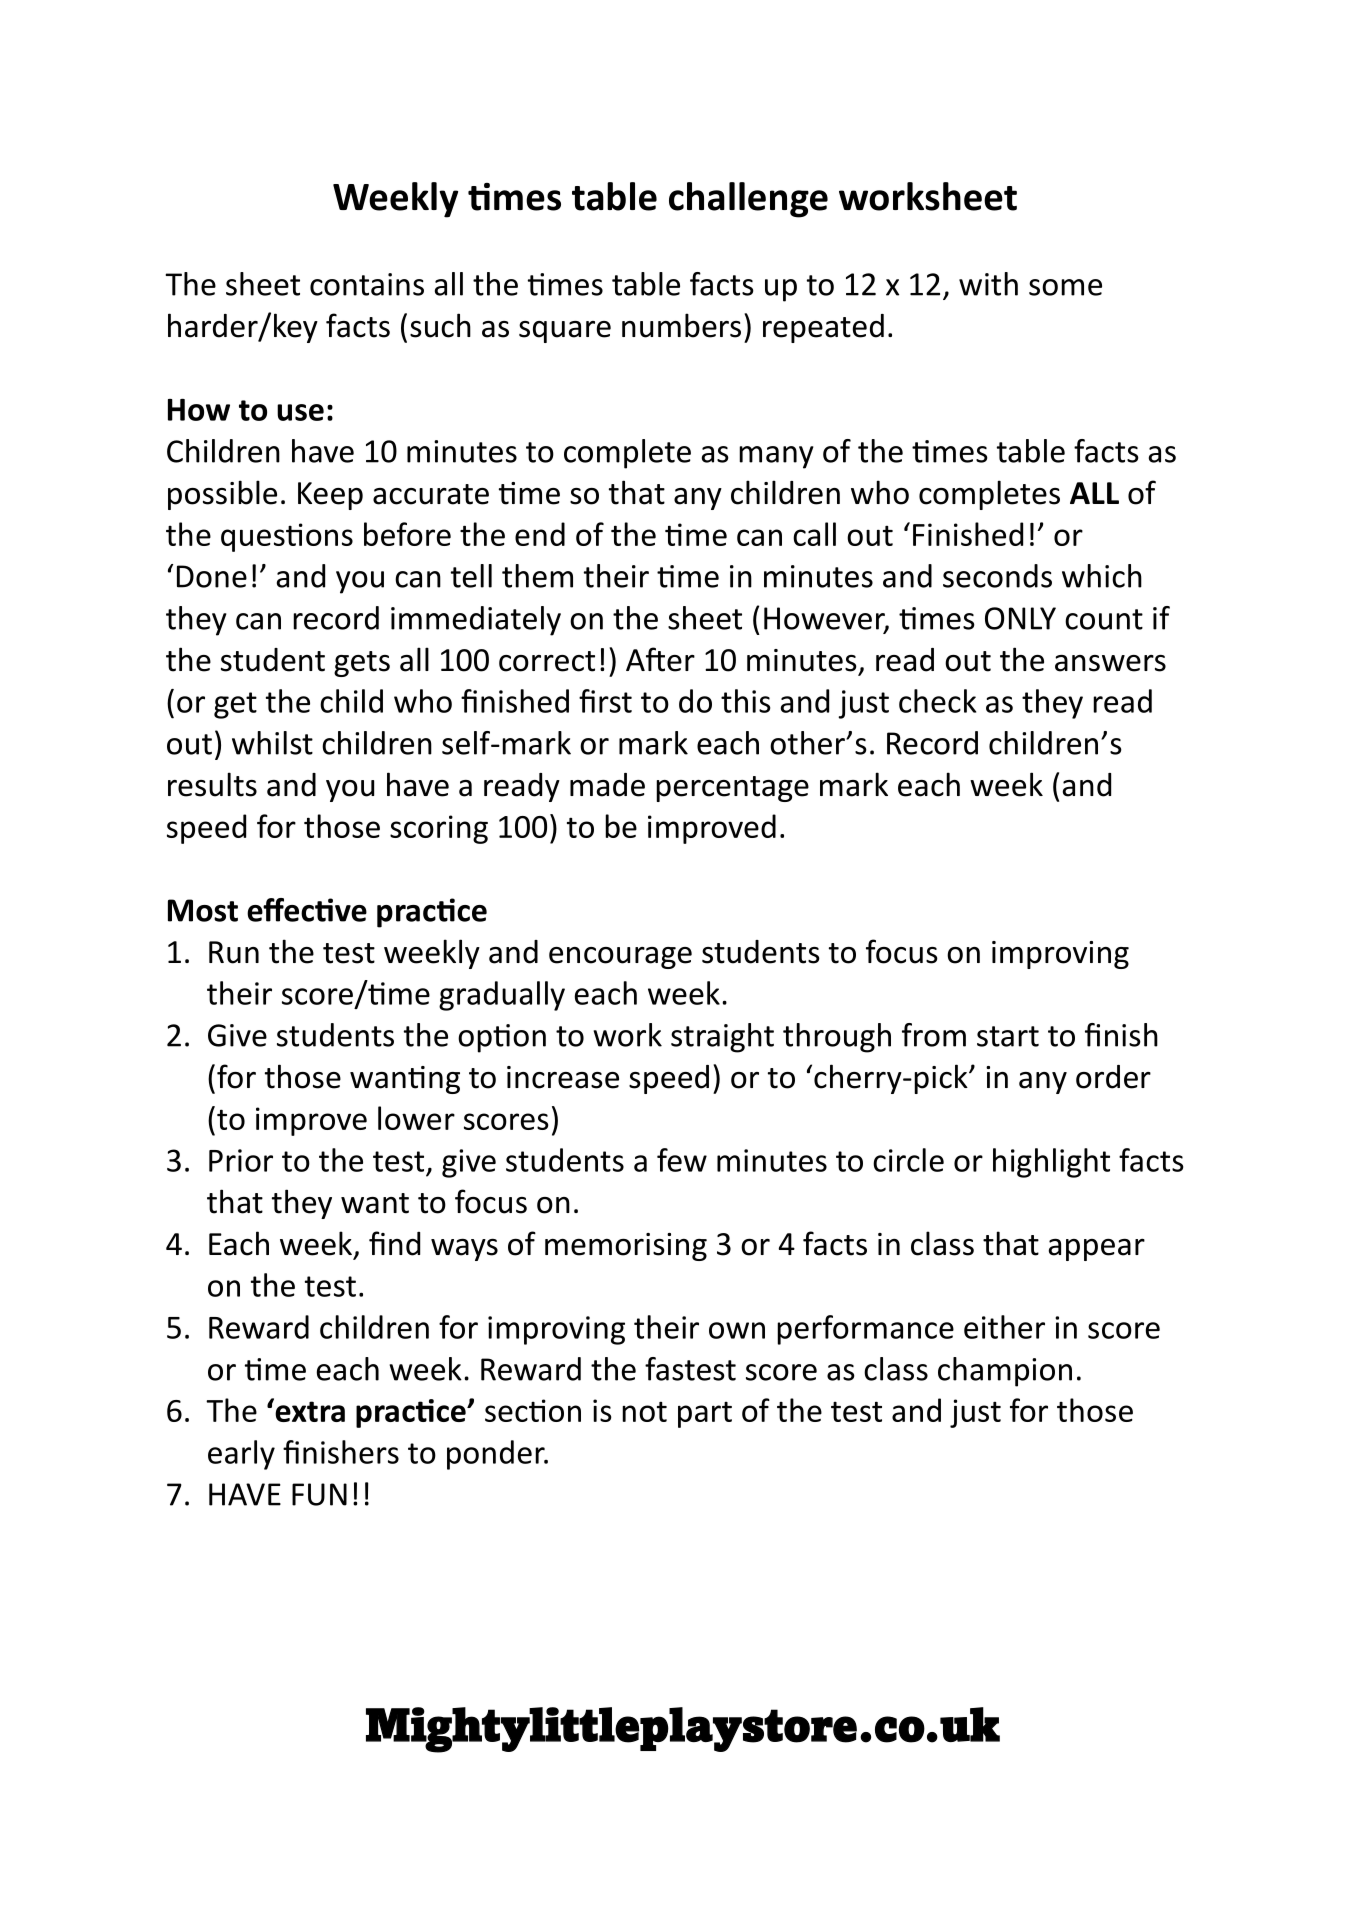 This image has width=1356, height=1918. I want to click on end, so click(540, 534).
